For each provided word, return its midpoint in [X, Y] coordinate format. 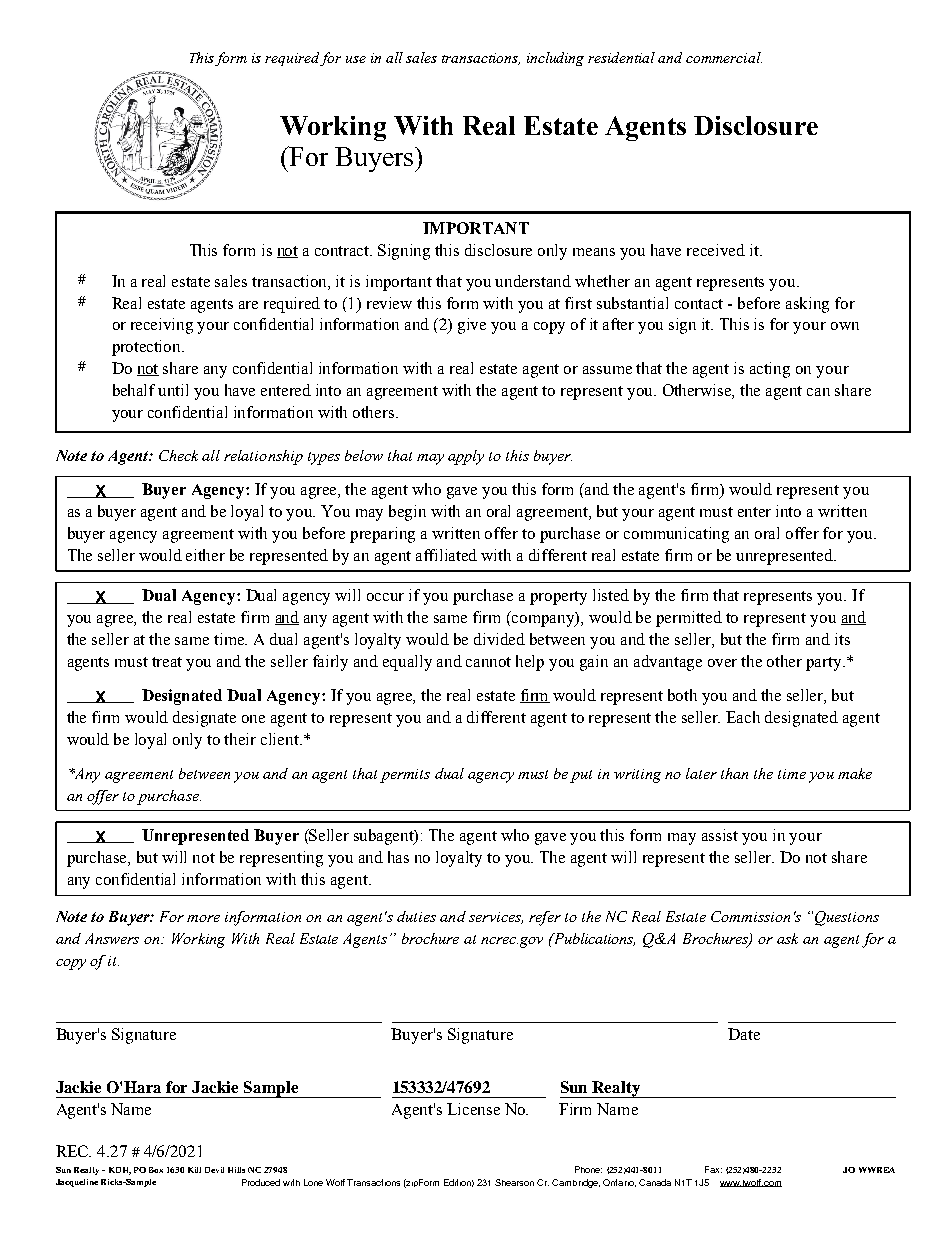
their [240, 739]
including [555, 59]
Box [156, 1170]
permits [405, 776]
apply [466, 457]
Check [178, 455]
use [356, 59]
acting [770, 370]
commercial [724, 57]
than [734, 773]
